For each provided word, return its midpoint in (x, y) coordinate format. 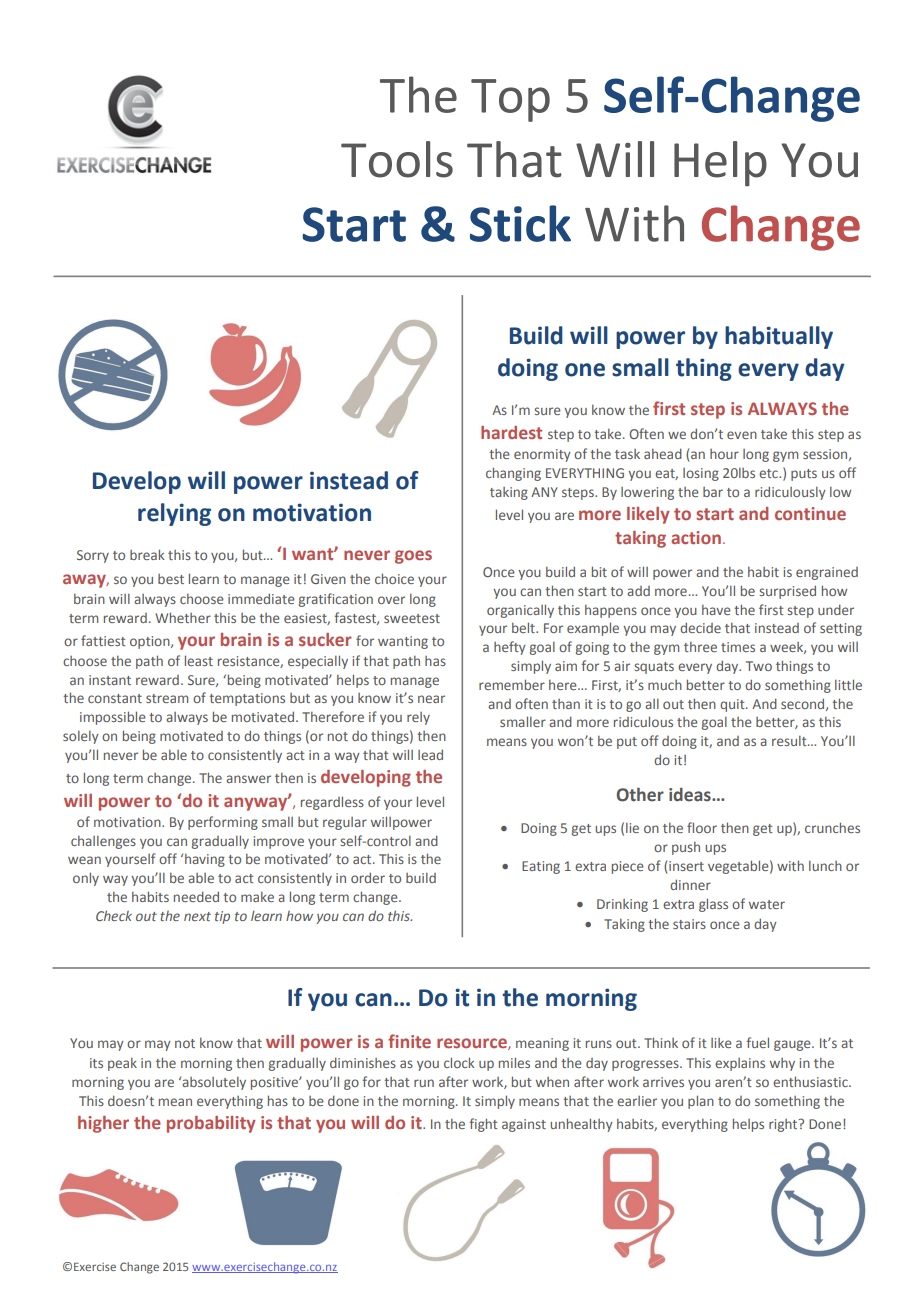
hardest (511, 432)
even (742, 435)
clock (459, 1062)
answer (248, 779)
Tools (397, 159)
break (147, 554)
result (790, 741)
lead (430, 754)
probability (211, 1124)
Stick (520, 223)
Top (510, 100)
